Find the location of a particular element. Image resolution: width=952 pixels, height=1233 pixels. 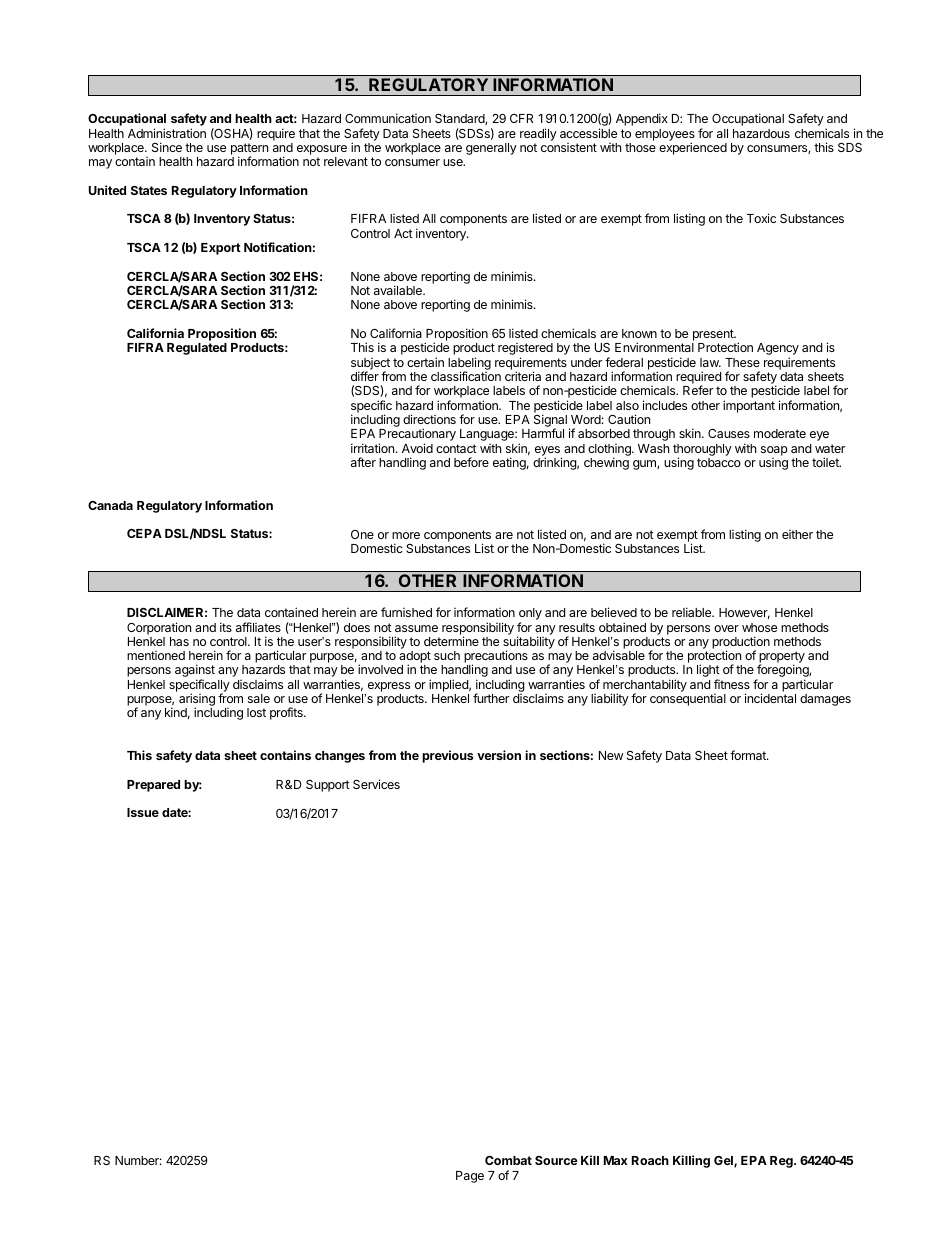

determine is located at coordinates (451, 641).
